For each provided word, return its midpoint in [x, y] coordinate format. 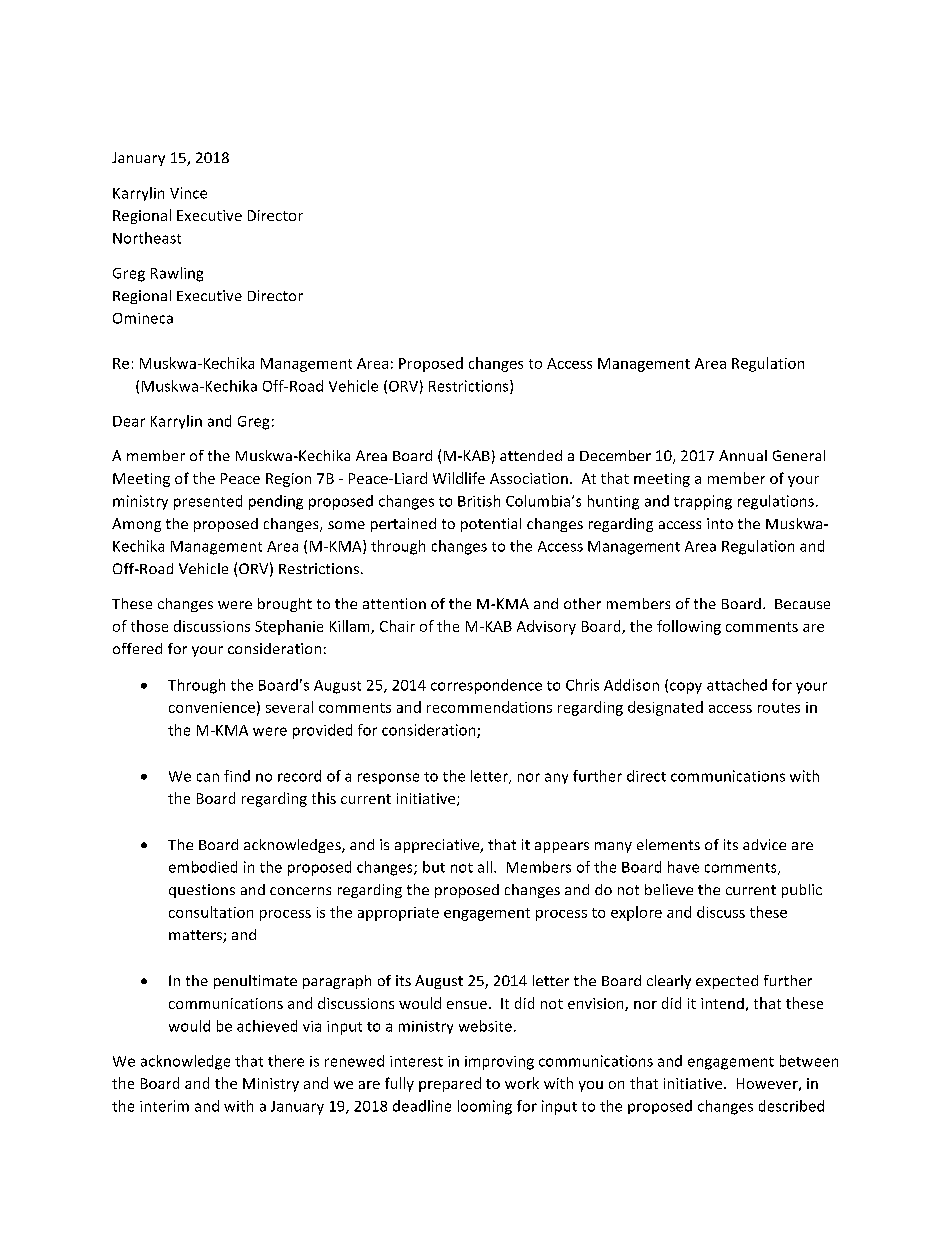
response [388, 778]
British [479, 501]
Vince [188, 193]
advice [764, 844]
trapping [703, 502]
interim [164, 1106]
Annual [743, 455]
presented [208, 502]
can [208, 777]
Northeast [147, 238]
